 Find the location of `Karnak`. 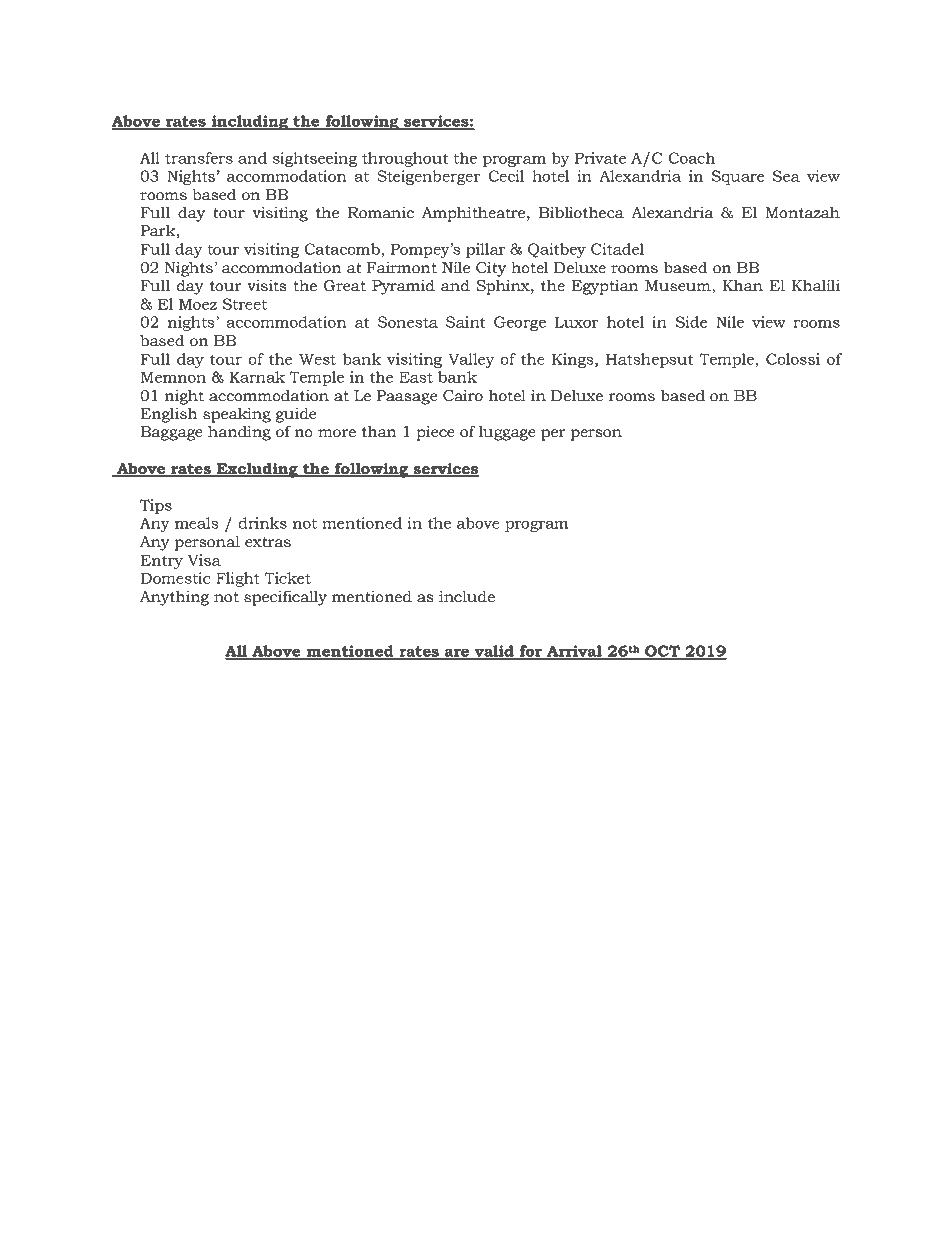

Karnak is located at coordinates (257, 377).
